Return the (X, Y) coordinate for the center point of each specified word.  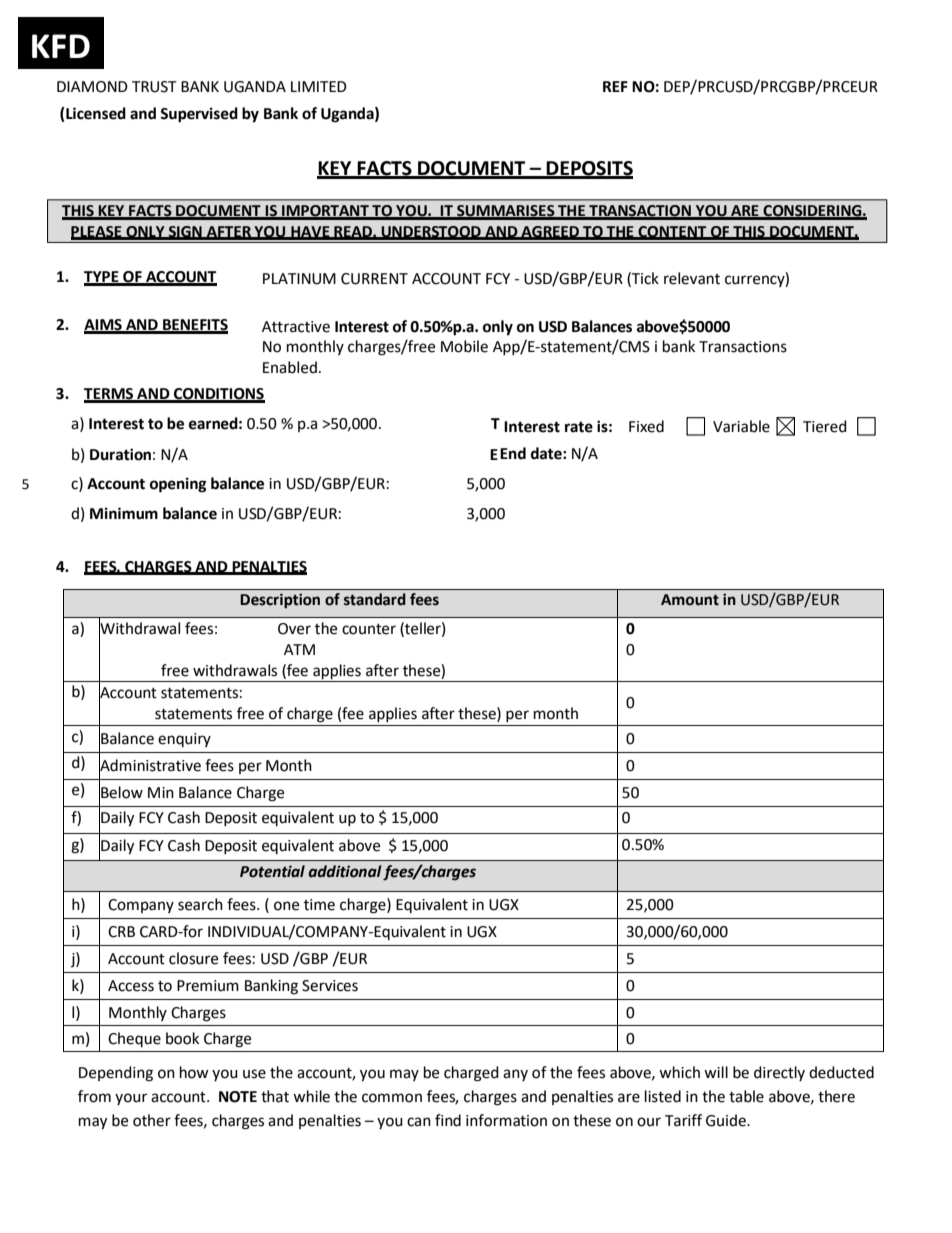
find (448, 1120)
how (194, 1072)
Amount (690, 600)
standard (375, 599)
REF (615, 86)
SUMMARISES (506, 212)
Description (280, 600)
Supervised (199, 115)
